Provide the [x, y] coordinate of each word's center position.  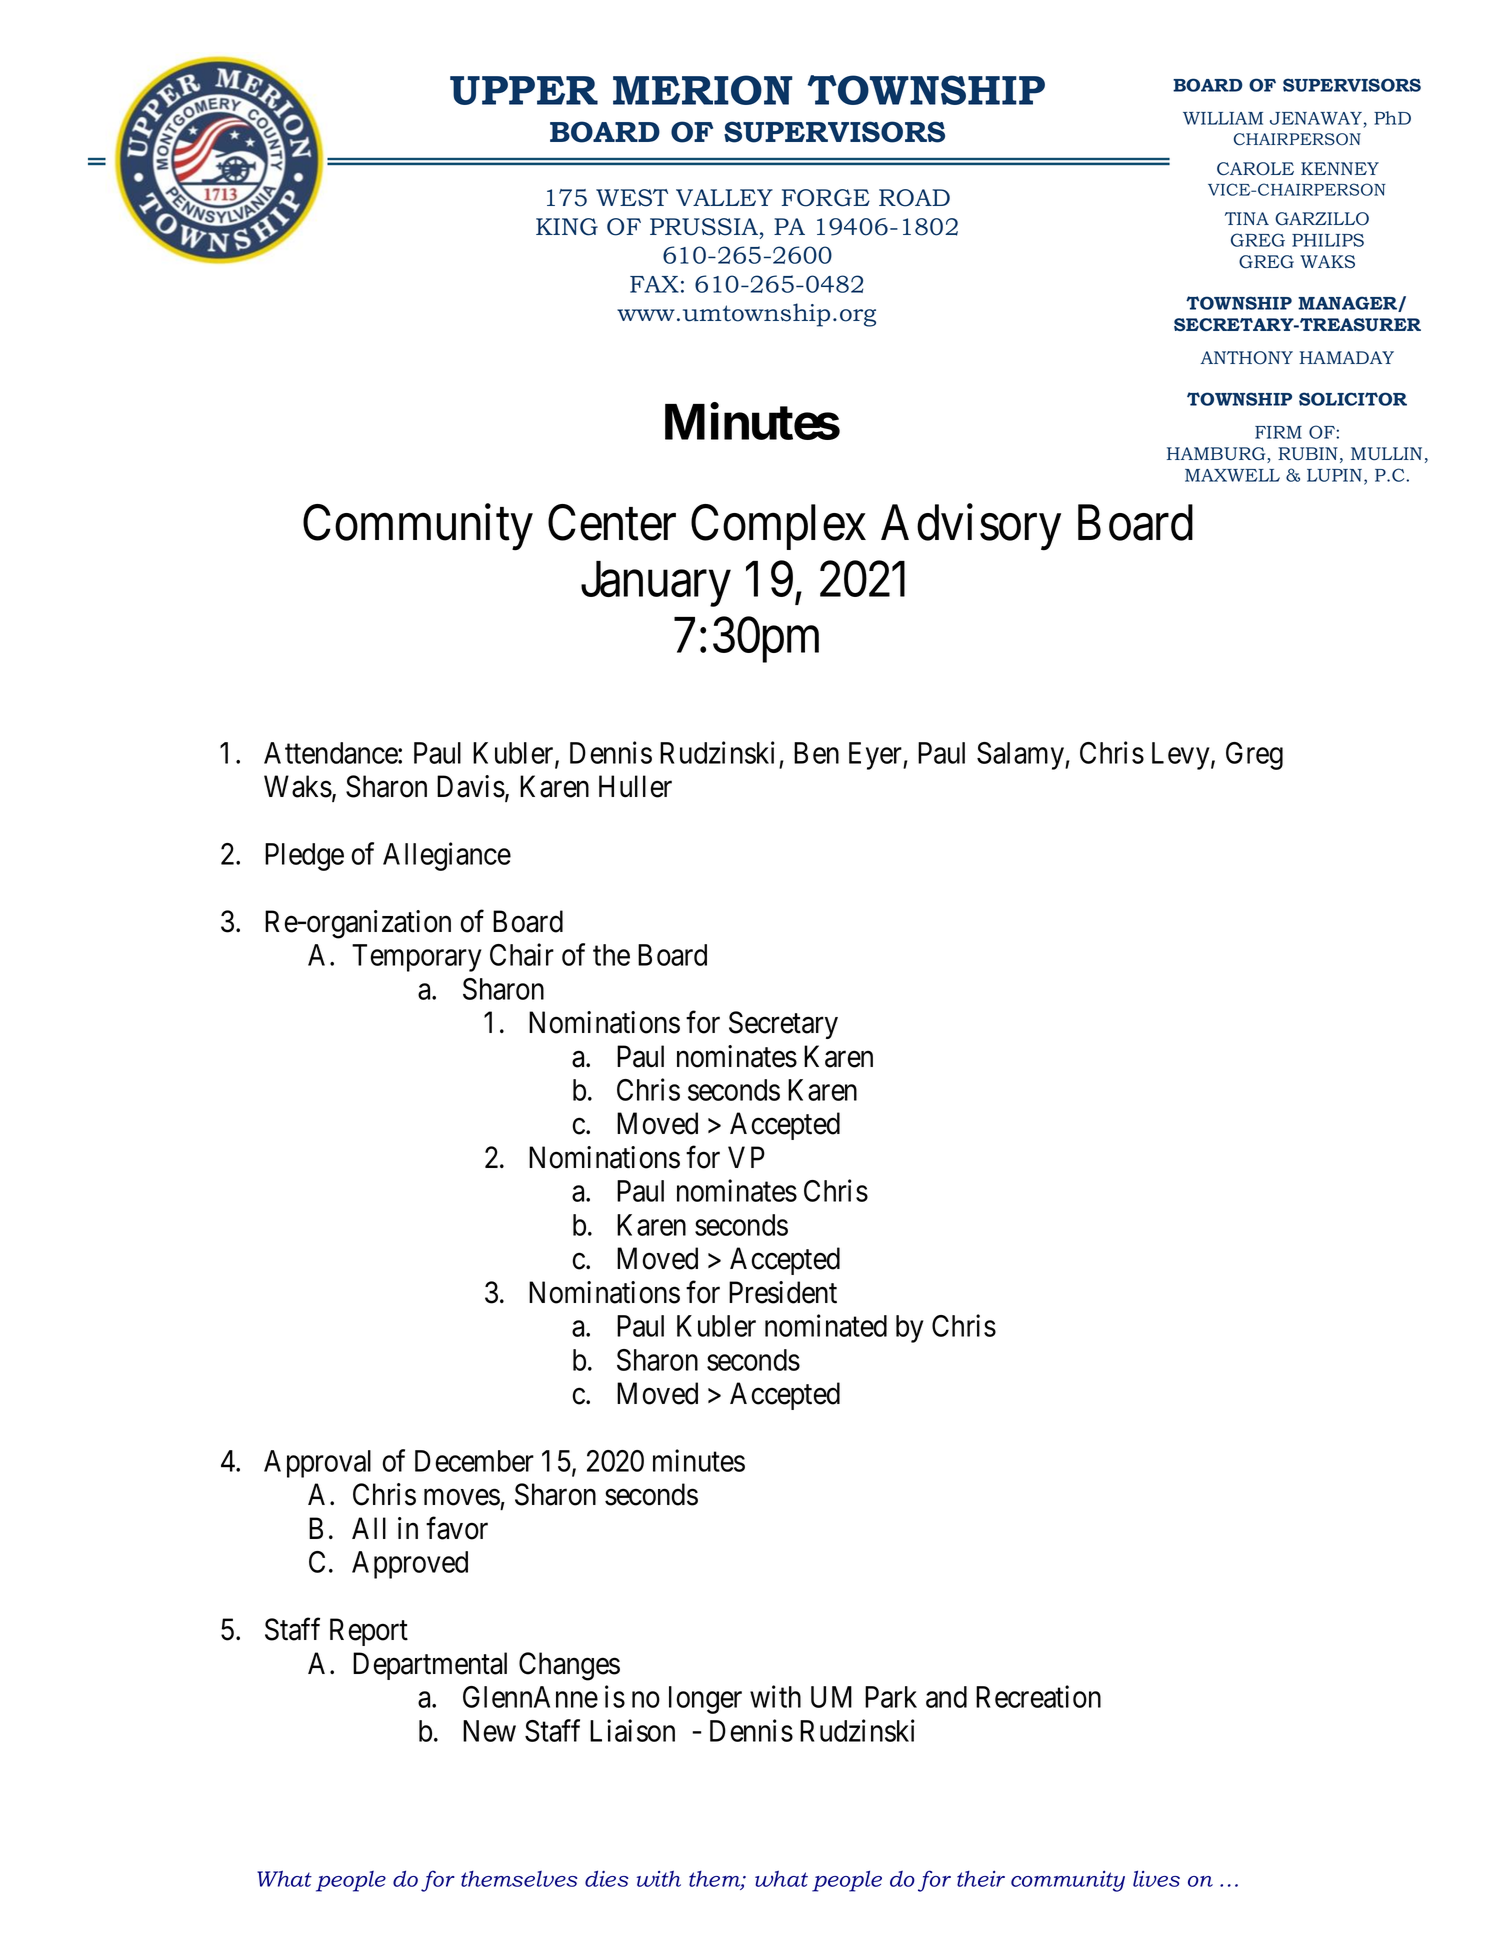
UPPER [524, 90]
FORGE [826, 198]
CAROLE [1255, 169]
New [489, 1731]
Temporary [417, 958]
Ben [816, 753]
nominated [826, 1325]
